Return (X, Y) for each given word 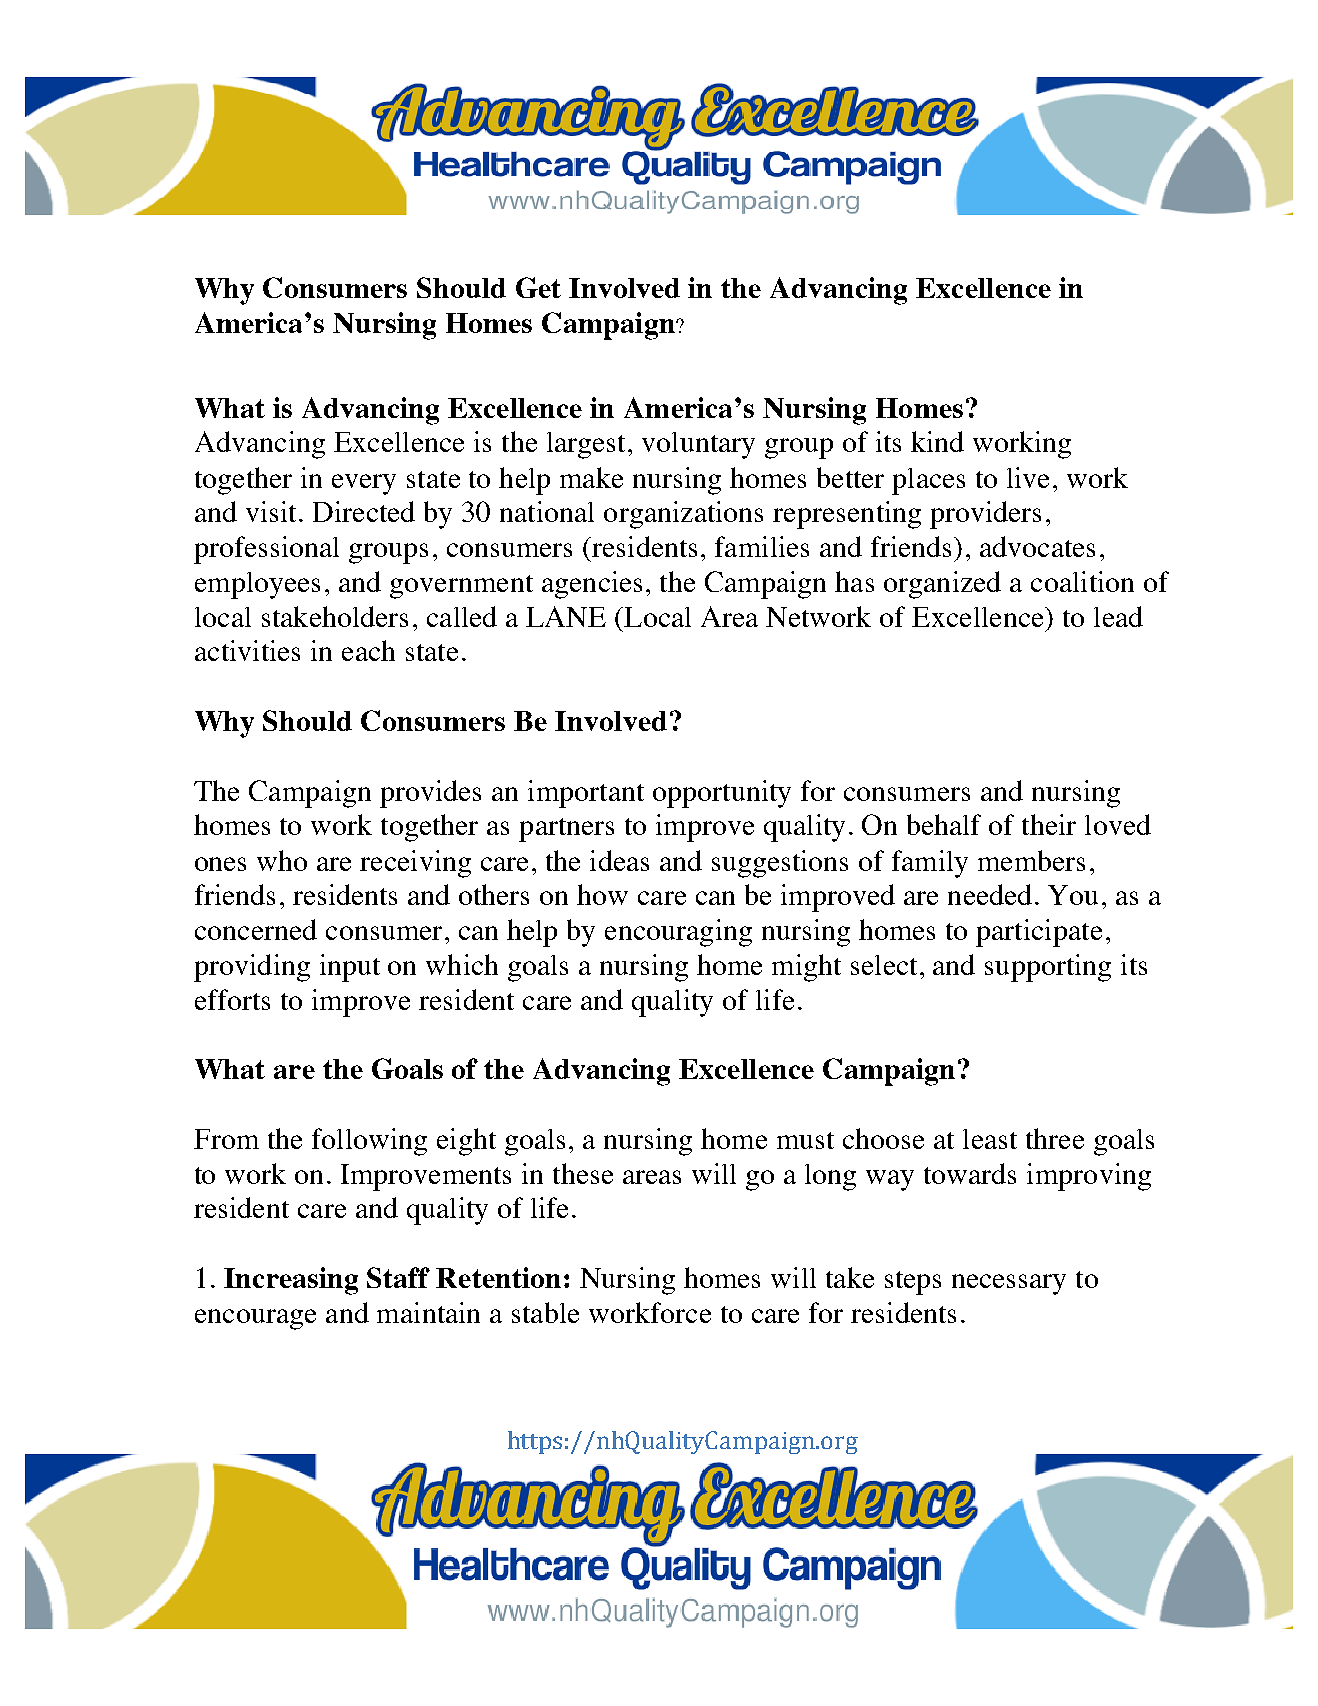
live (1028, 477)
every (364, 484)
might (806, 968)
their (1049, 824)
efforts (232, 999)
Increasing (291, 1281)
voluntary (698, 445)
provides (430, 794)
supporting (1048, 968)
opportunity (722, 794)
